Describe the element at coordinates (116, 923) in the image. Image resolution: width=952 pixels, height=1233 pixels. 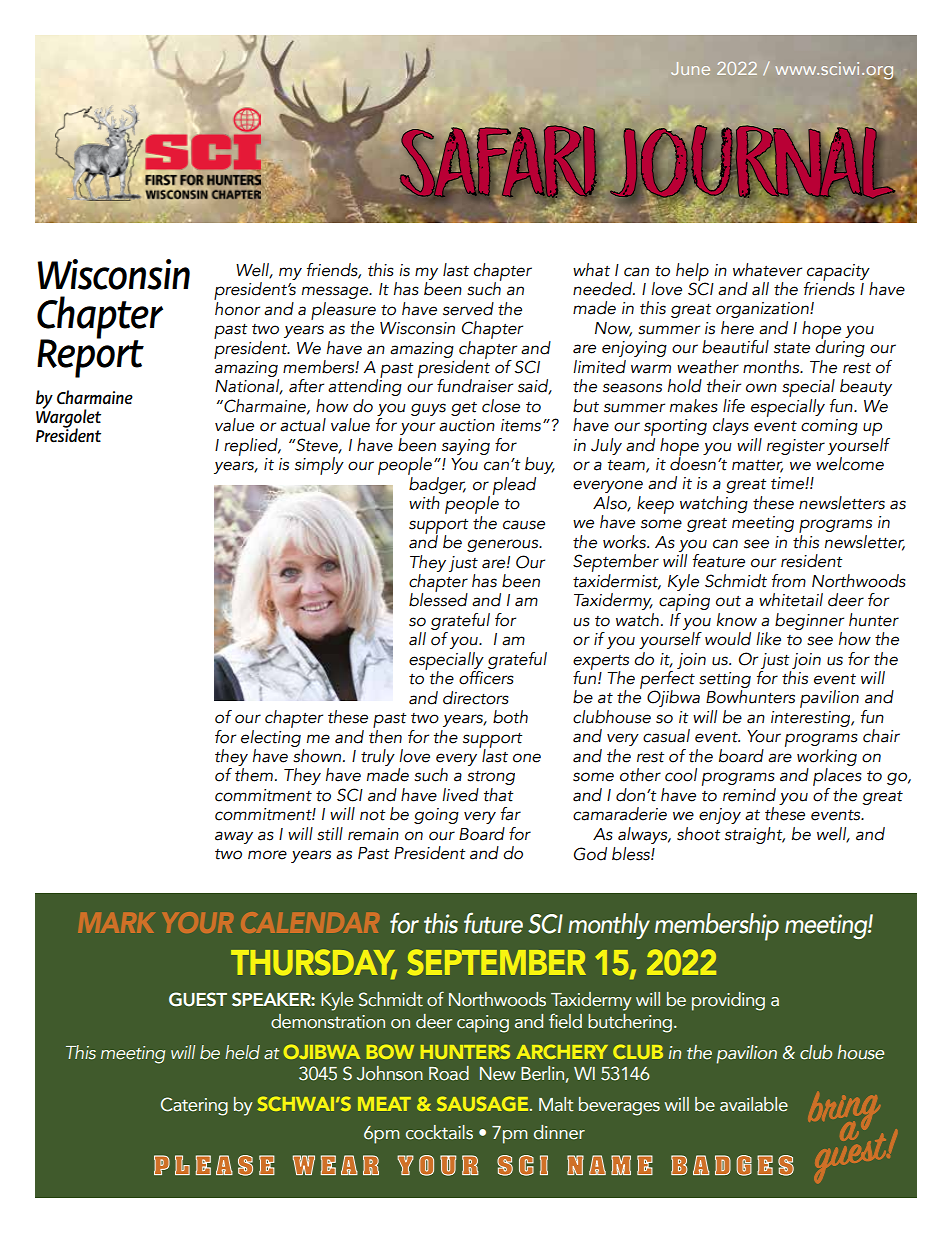
I see `MARK` at that location.
